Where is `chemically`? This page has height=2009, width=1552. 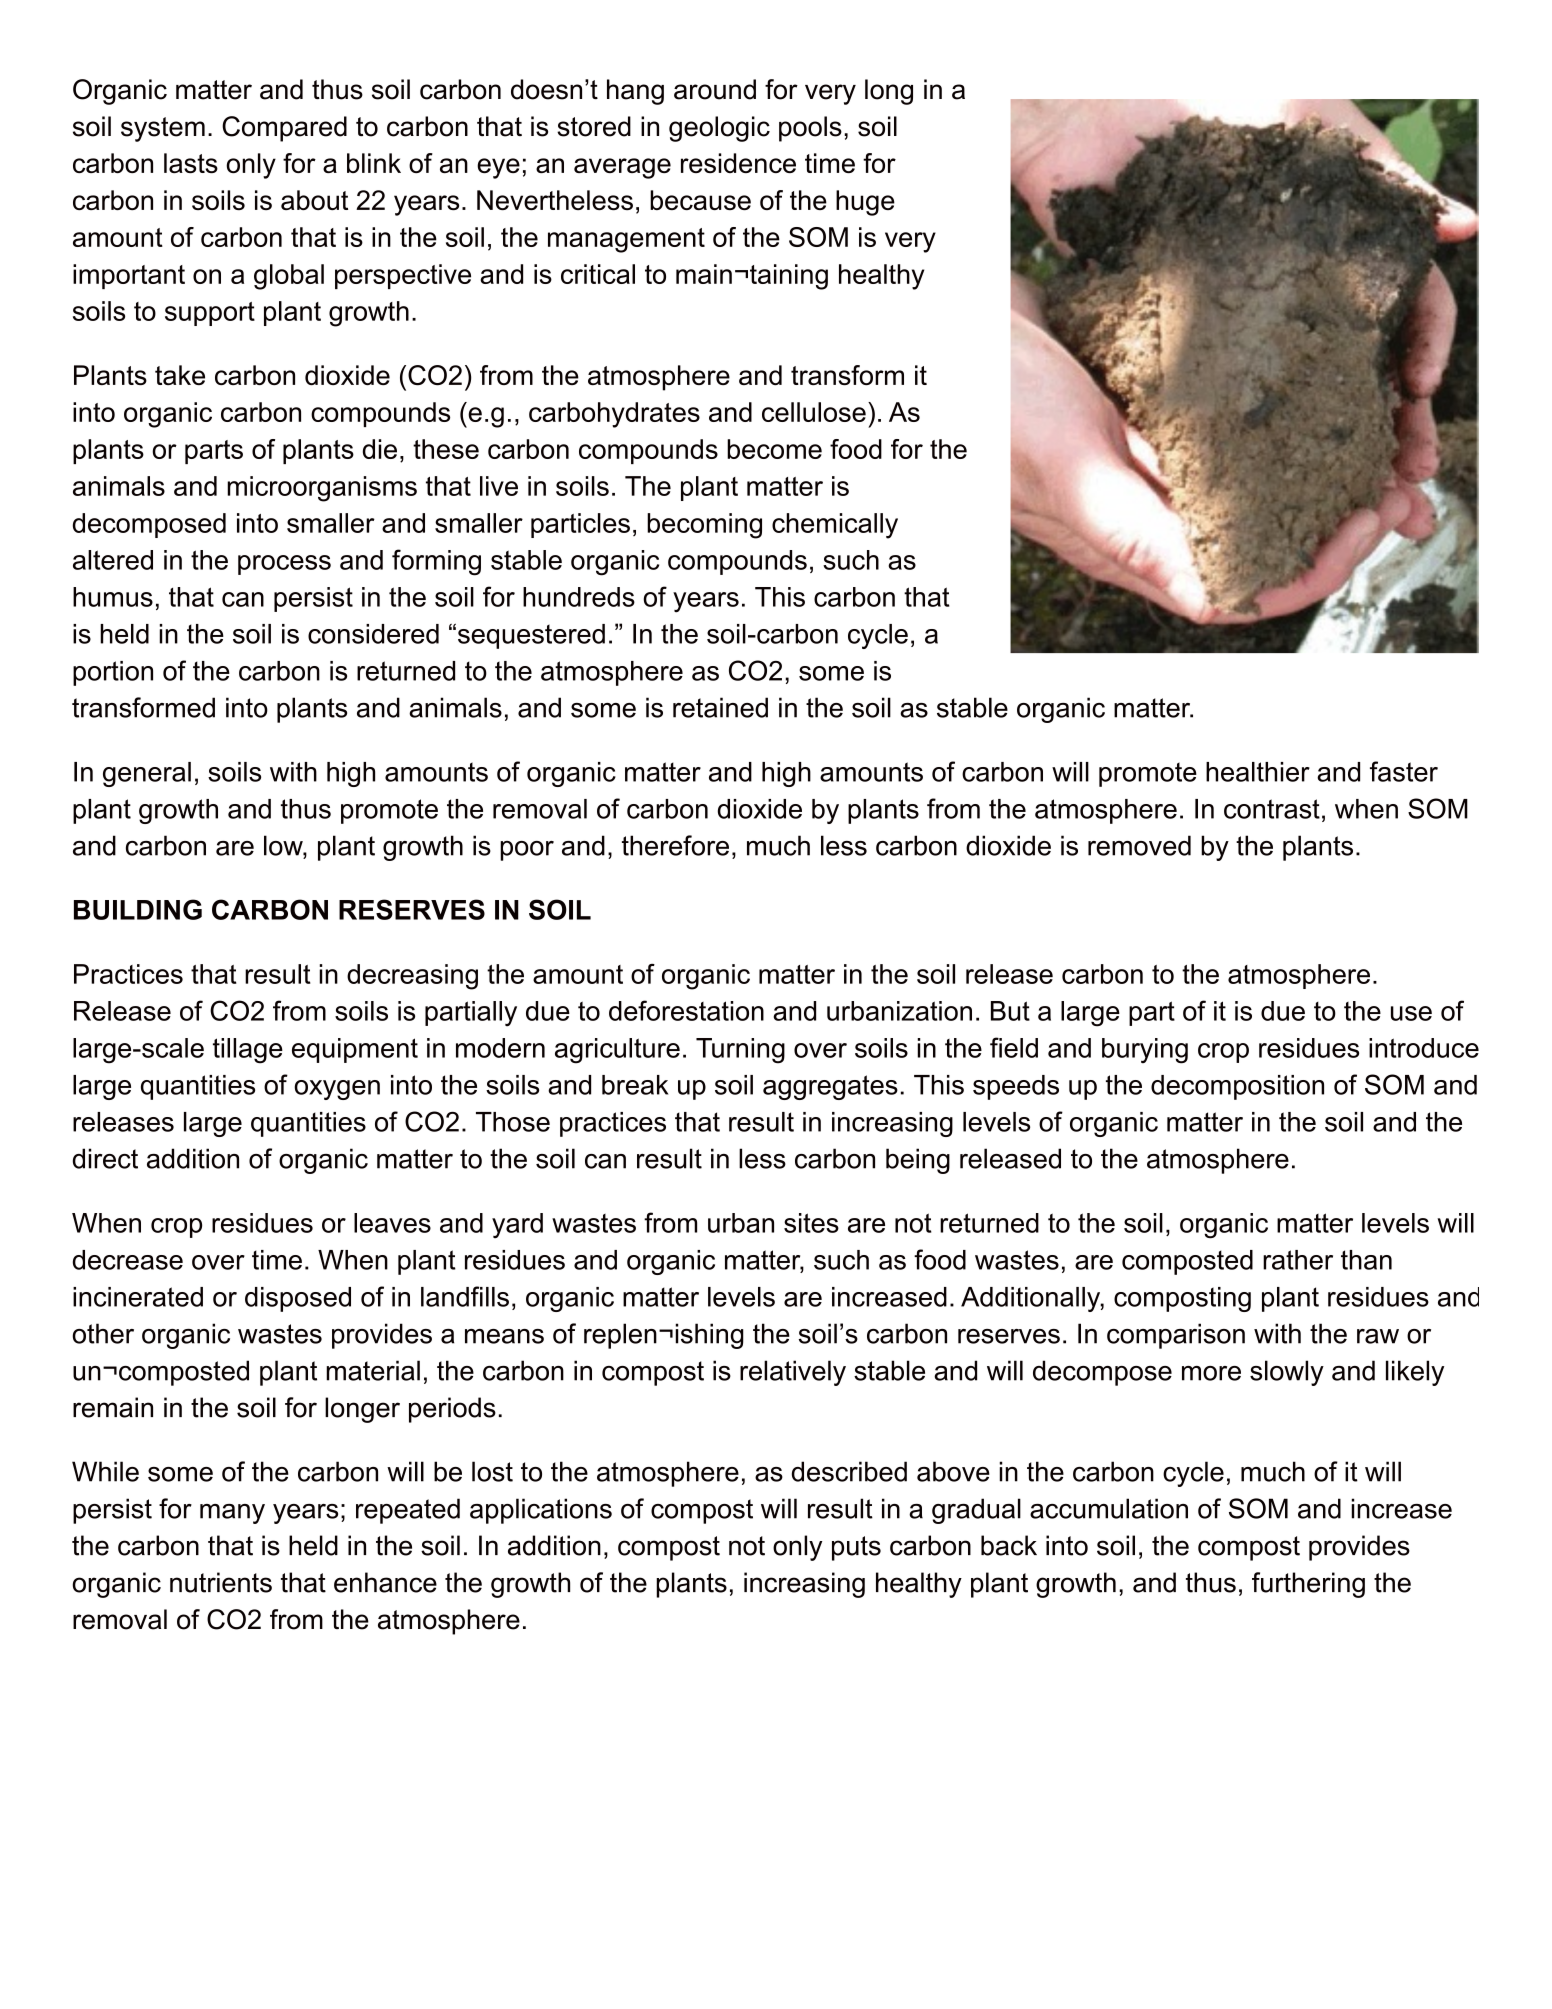 chemically is located at coordinates (835, 526).
